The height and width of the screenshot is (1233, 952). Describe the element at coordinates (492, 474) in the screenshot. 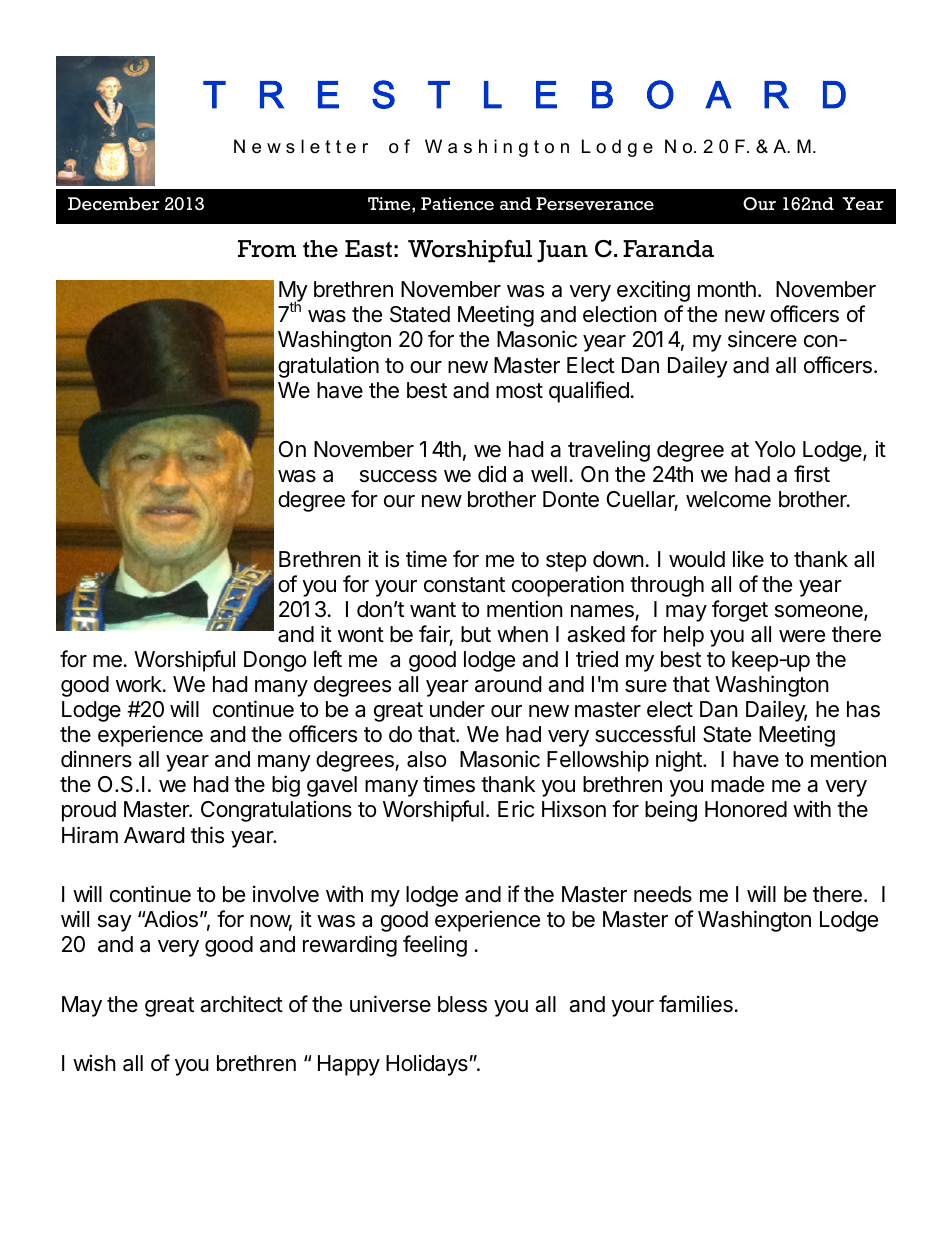

I see `did` at that location.
